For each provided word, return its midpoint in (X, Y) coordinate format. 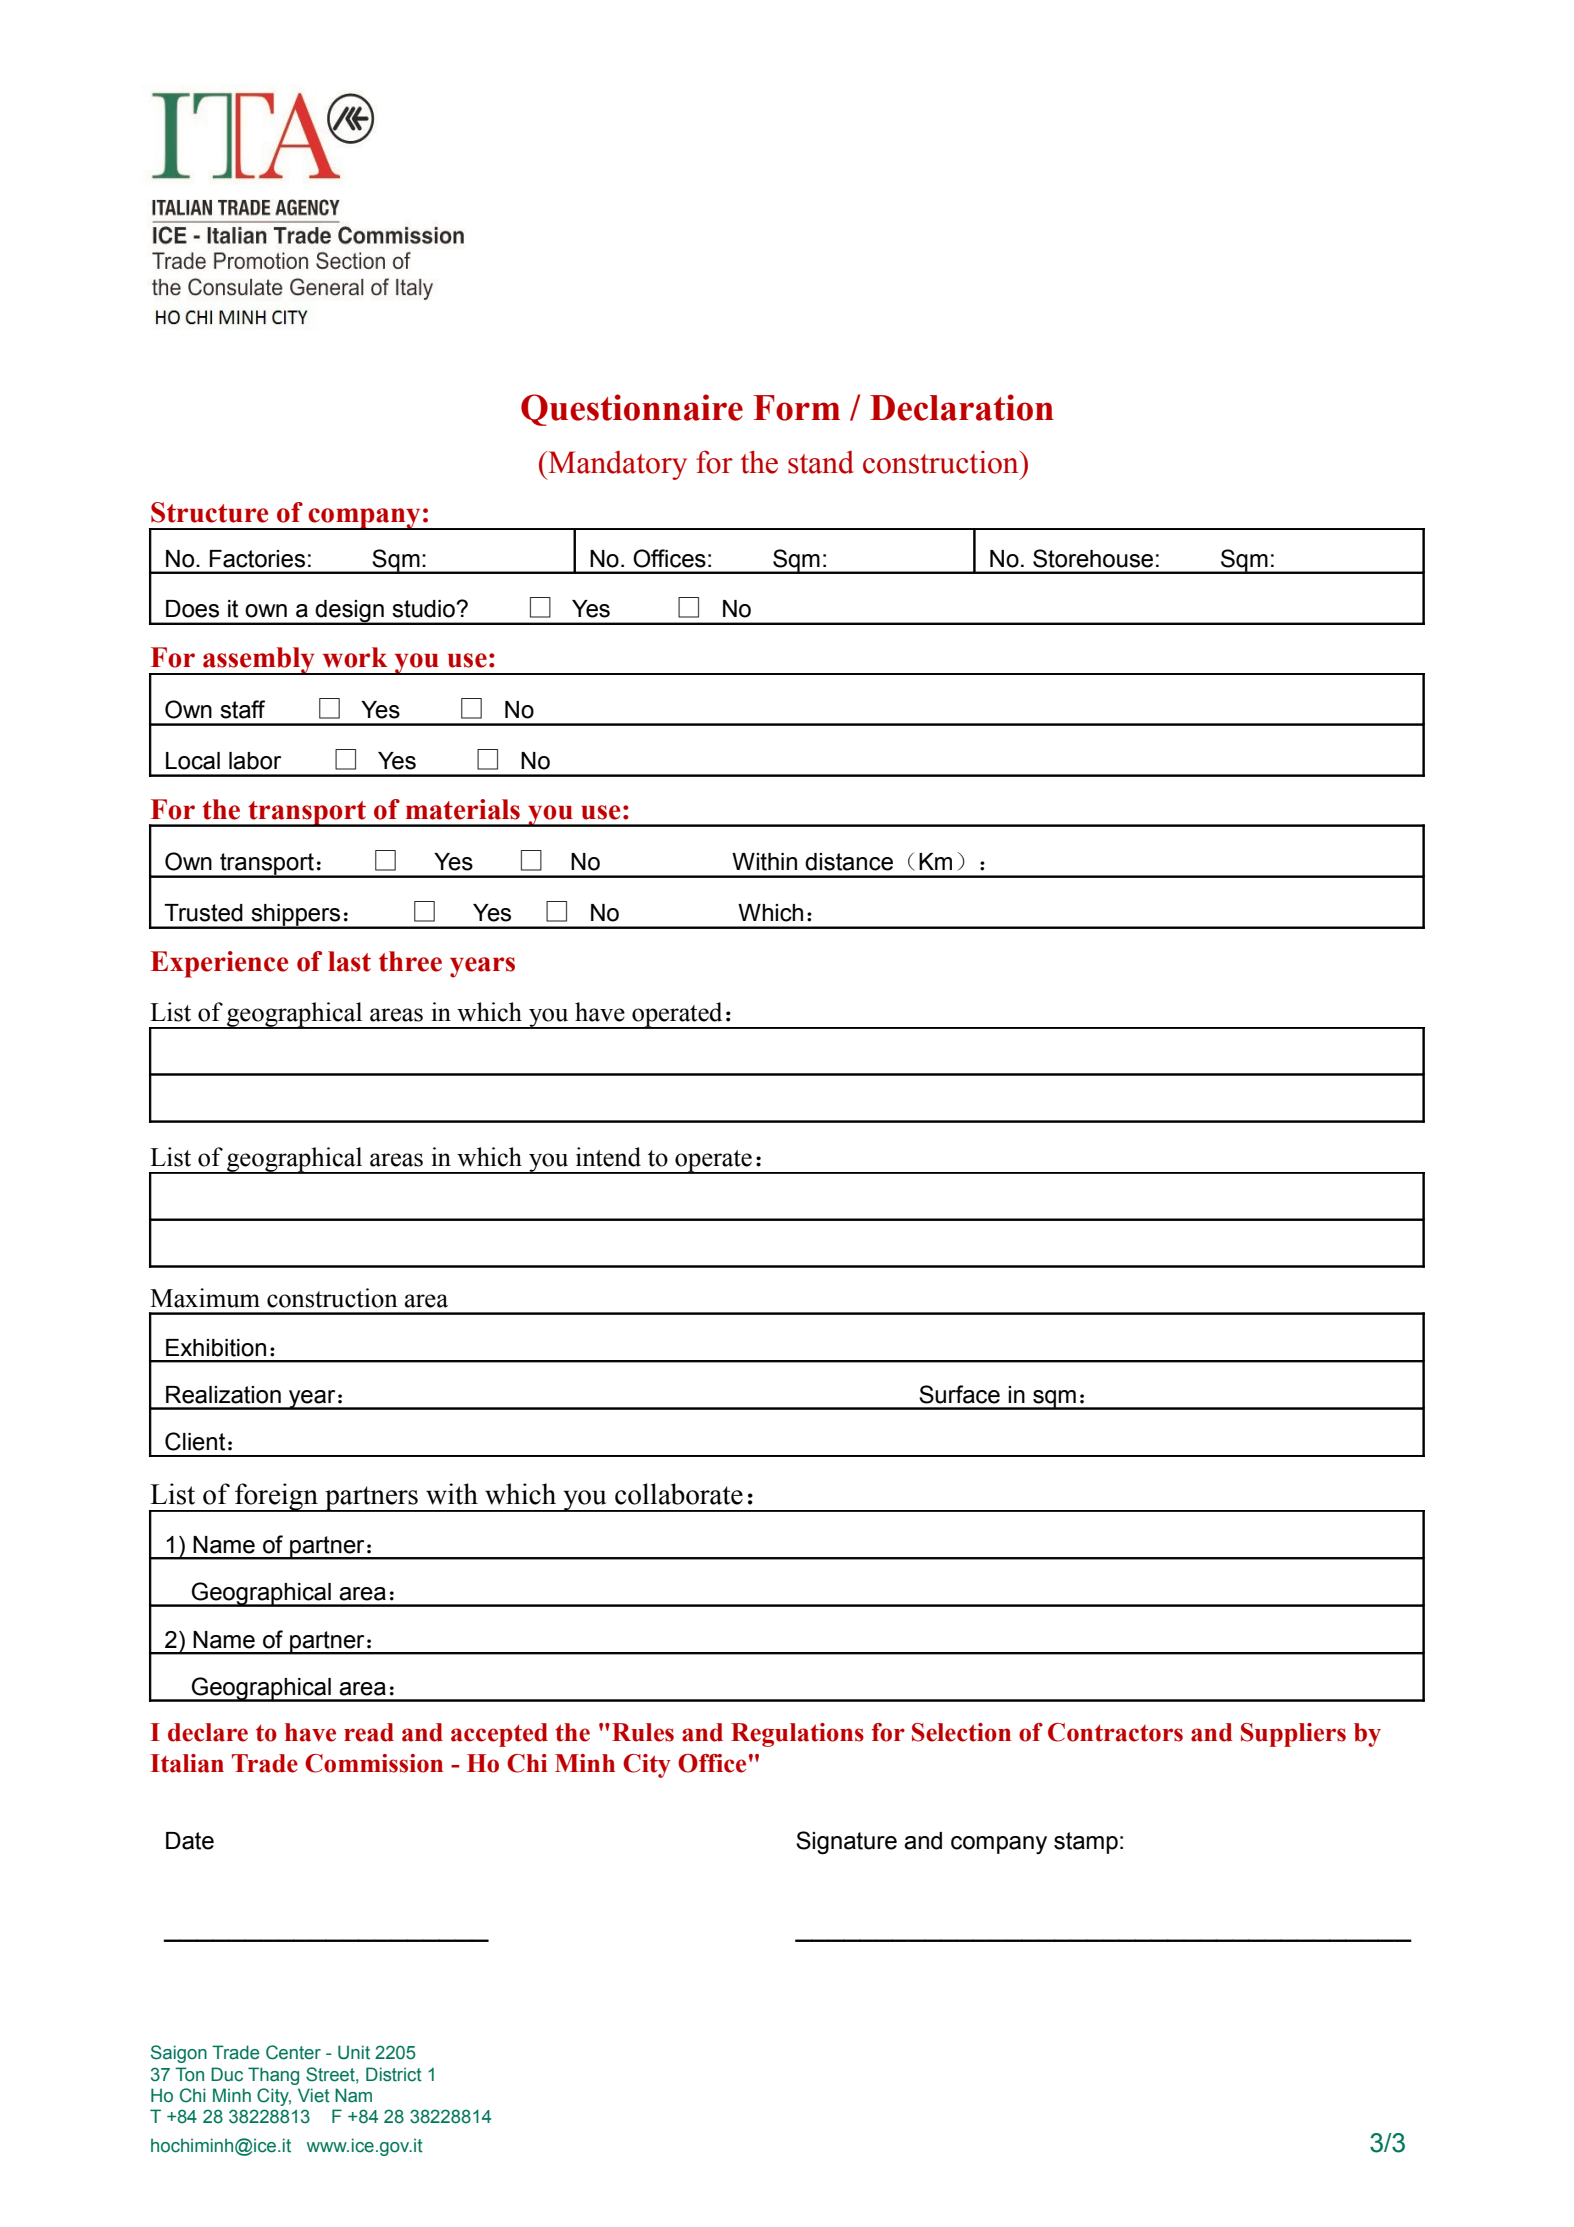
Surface (959, 1394)
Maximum (205, 1298)
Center (293, 2052)
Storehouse (1093, 558)
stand (821, 462)
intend (608, 1157)
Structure (209, 512)
